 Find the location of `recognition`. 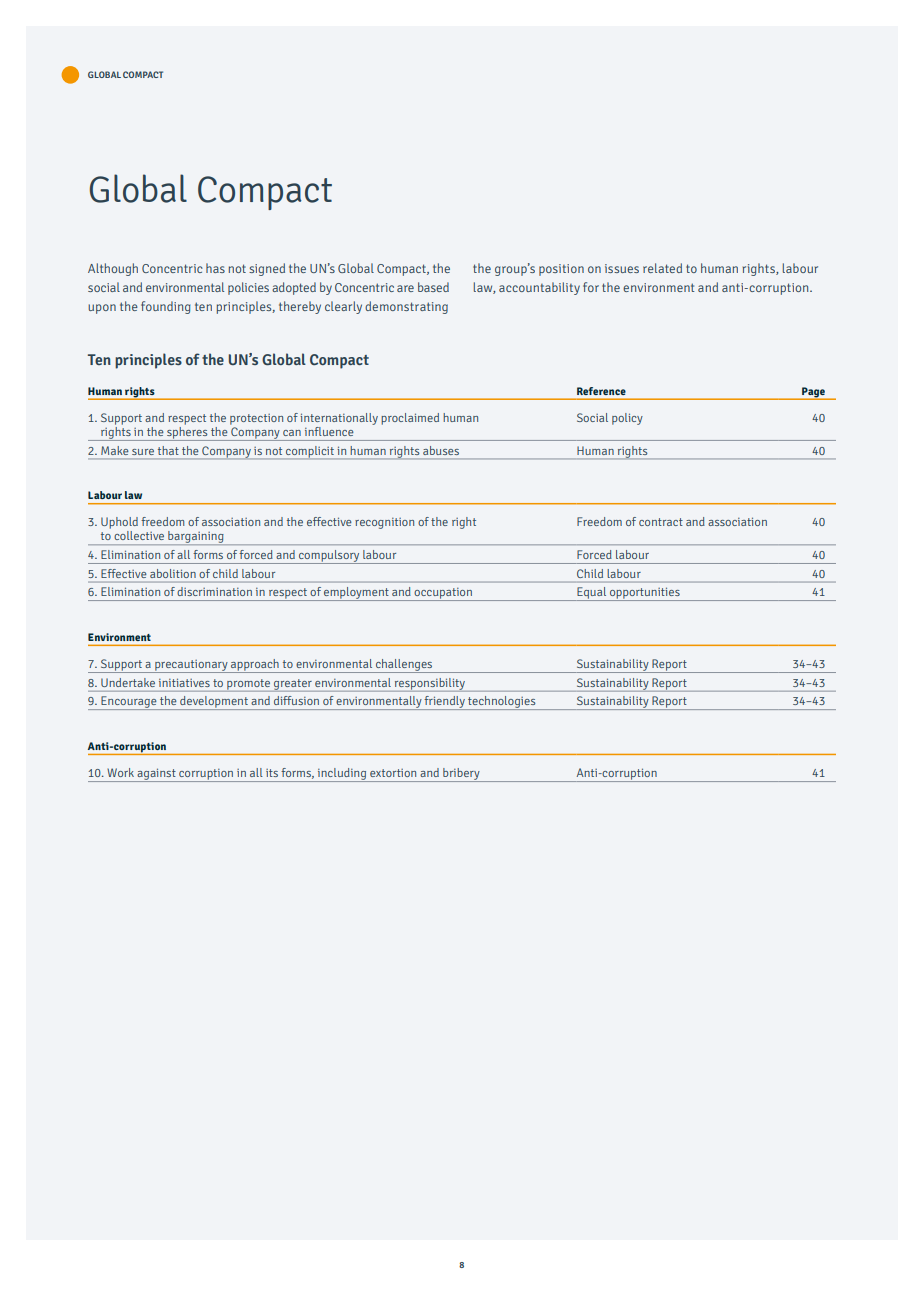

recognition is located at coordinates (384, 523).
